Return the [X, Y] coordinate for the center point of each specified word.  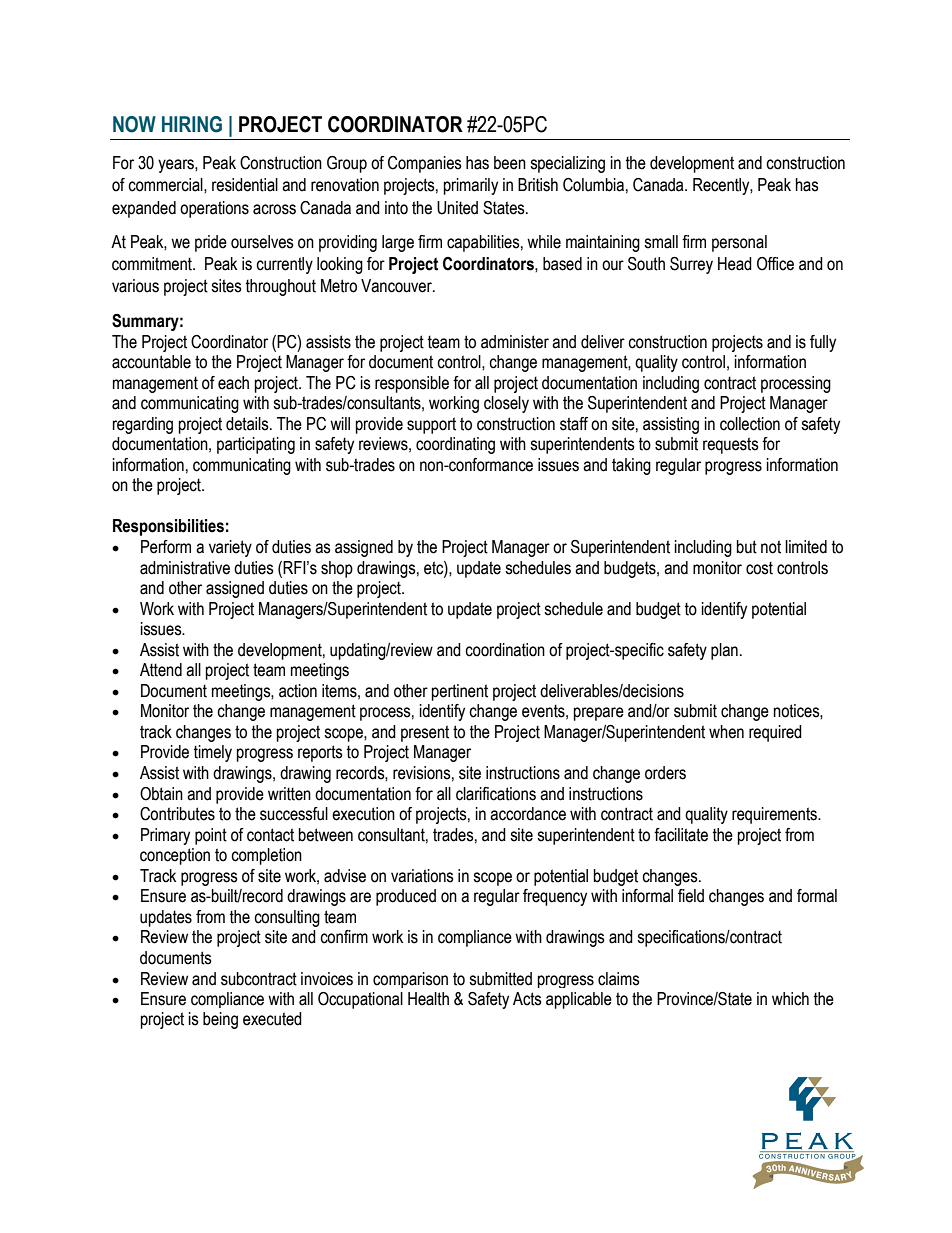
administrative [185, 568]
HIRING [192, 124]
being [220, 1020]
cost [759, 568]
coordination [505, 650]
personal [739, 243]
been [510, 163]
